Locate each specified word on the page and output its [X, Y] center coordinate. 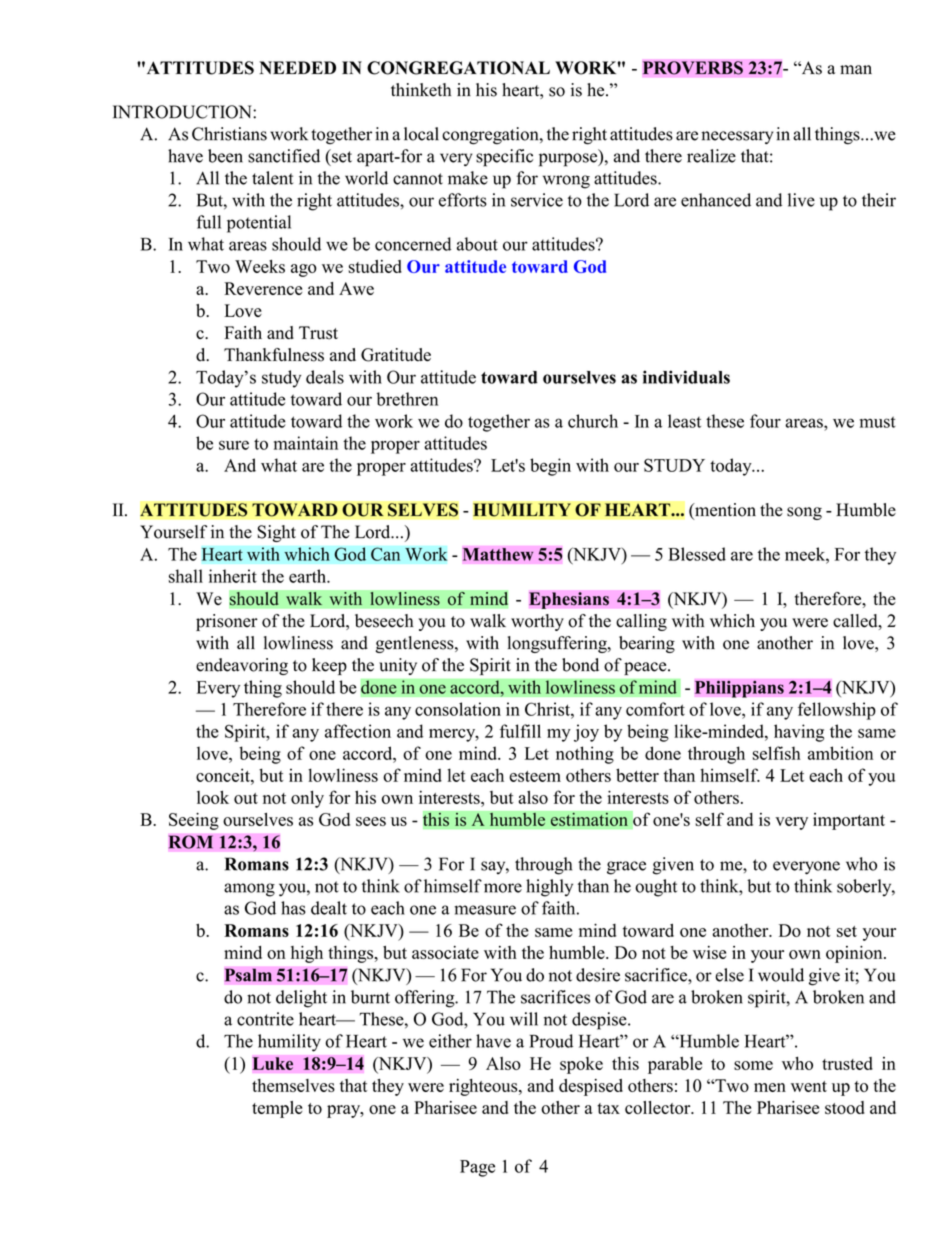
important [849, 821]
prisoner [227, 622]
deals [325, 377]
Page [477, 1168]
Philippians [739, 689]
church [593, 421]
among [249, 890]
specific [504, 158]
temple [277, 1109]
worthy [537, 622]
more [503, 888]
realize [711, 156]
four [765, 421]
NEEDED [297, 67]
